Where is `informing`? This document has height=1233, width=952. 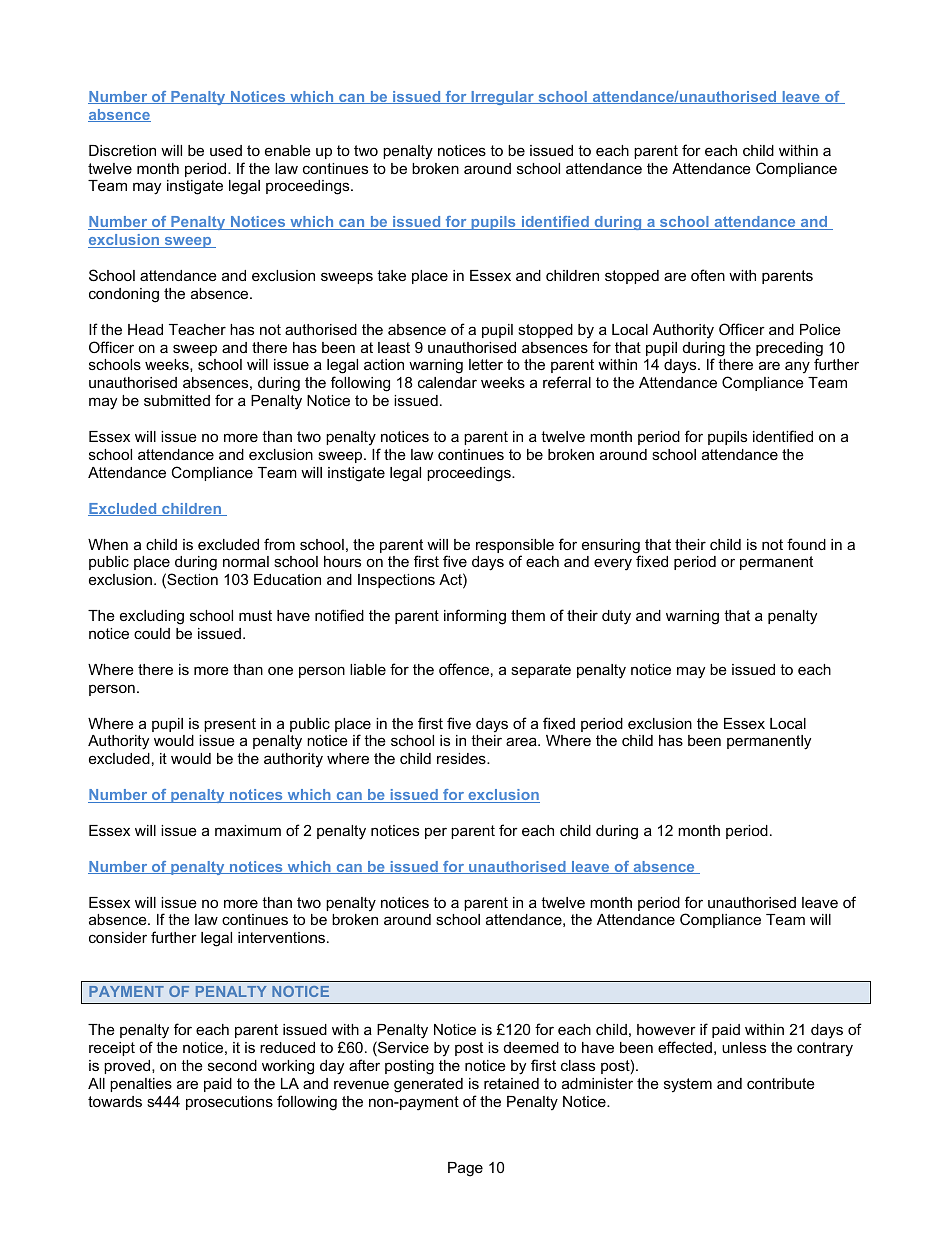 informing is located at coordinates (475, 617).
